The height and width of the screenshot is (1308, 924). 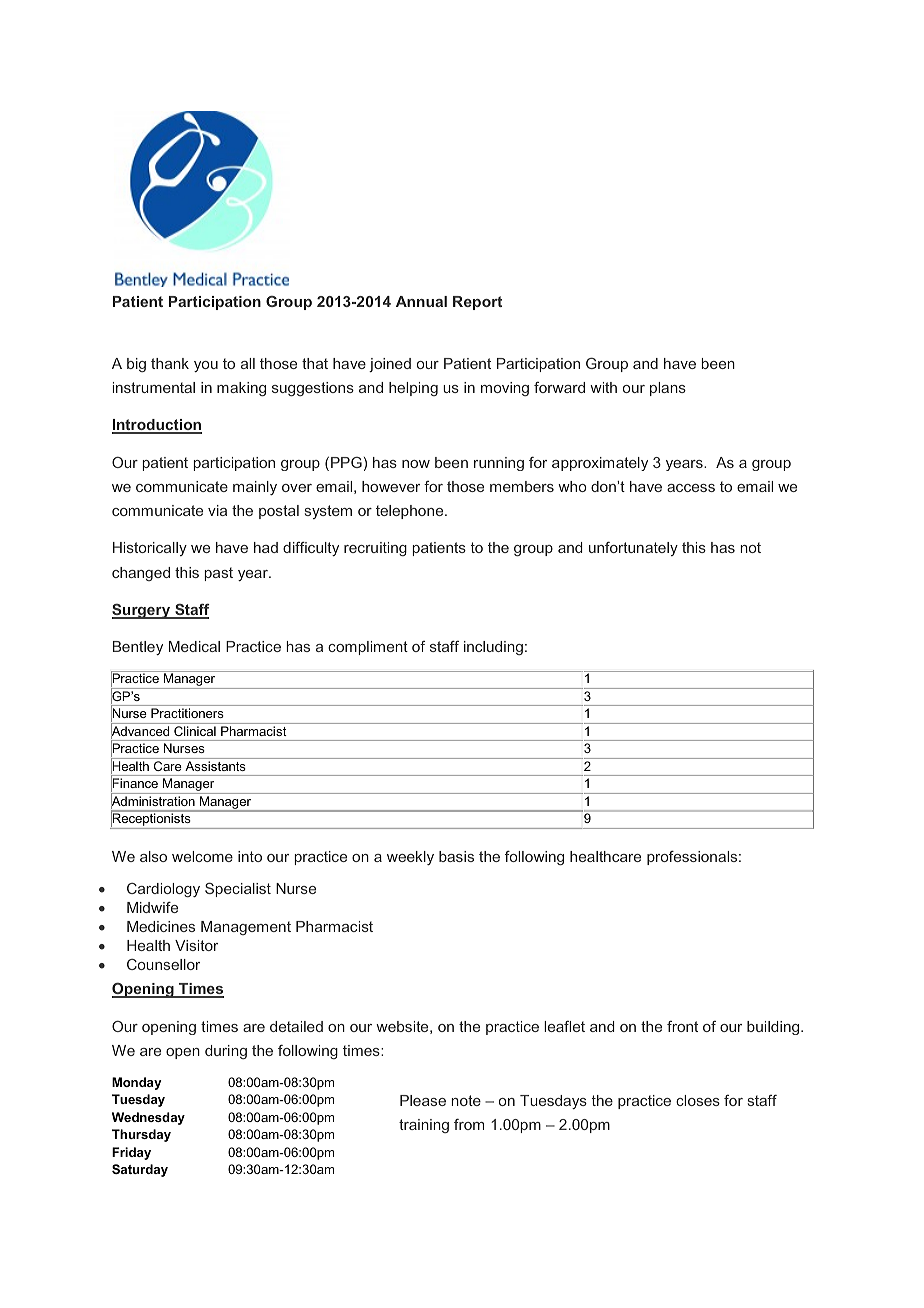 I want to click on plans, so click(x=668, y=389).
